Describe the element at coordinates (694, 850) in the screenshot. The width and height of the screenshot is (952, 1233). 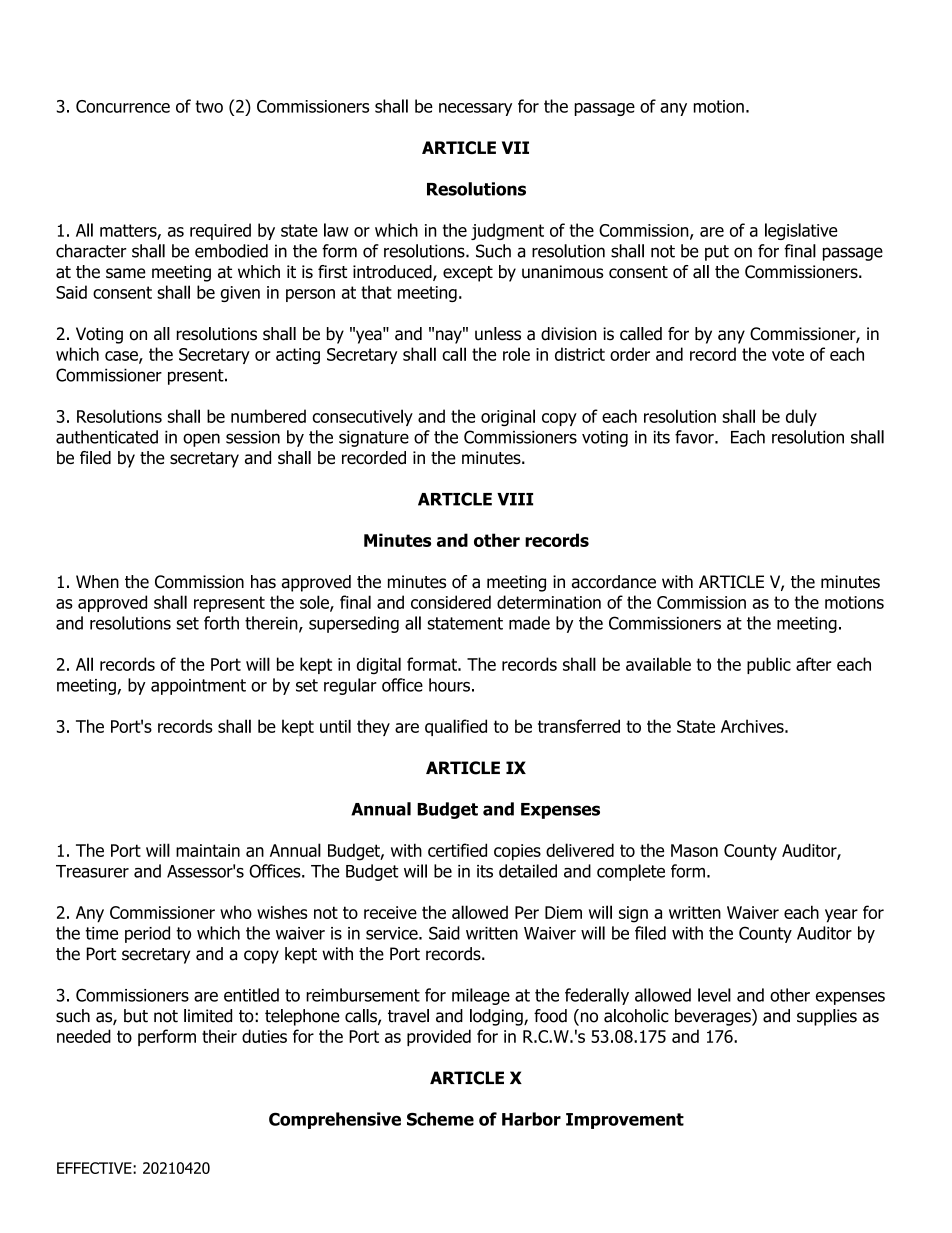
I see `Mason` at that location.
